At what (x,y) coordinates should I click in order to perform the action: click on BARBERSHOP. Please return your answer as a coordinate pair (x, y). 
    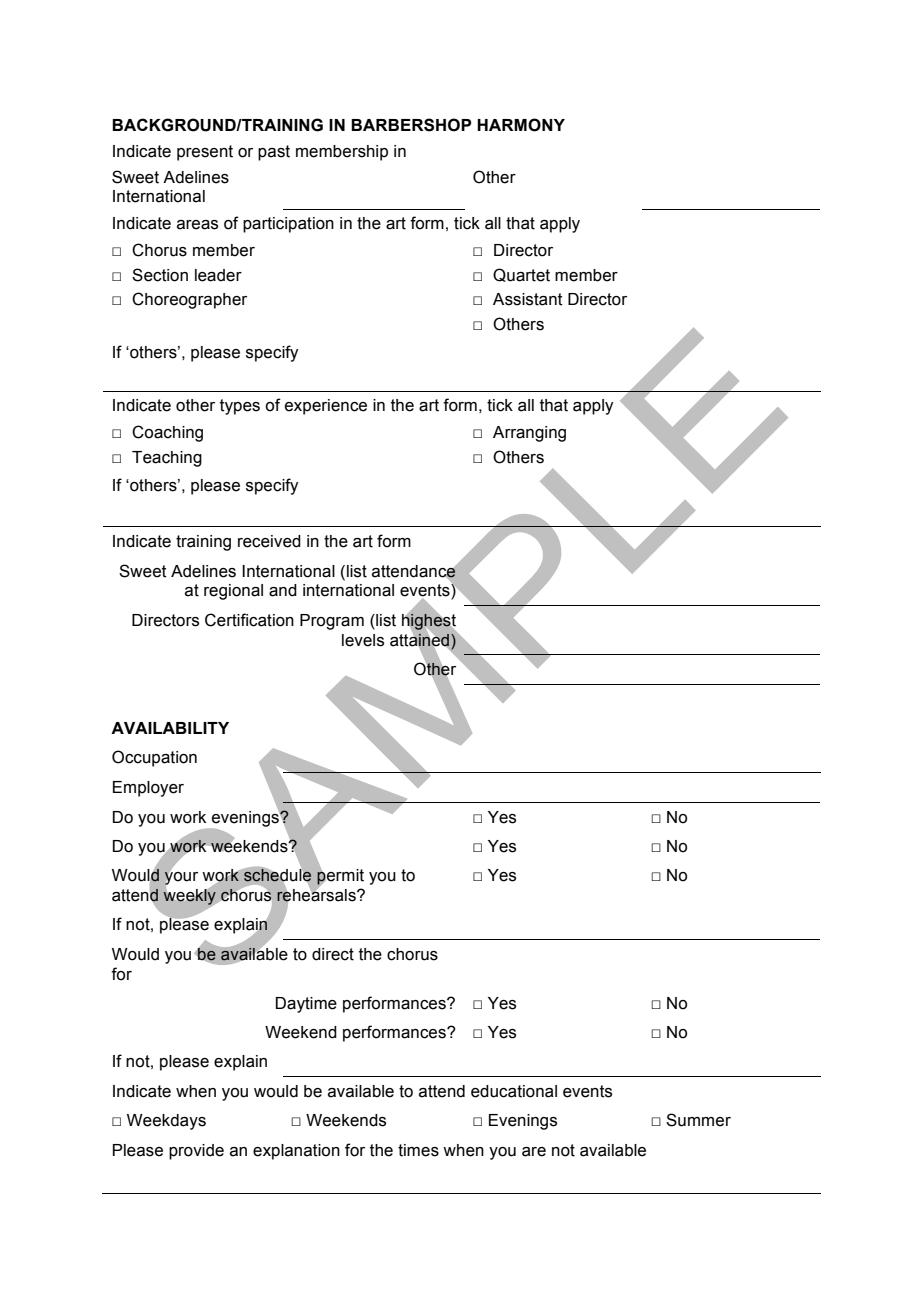
    Looking at the image, I should click on (411, 125).
